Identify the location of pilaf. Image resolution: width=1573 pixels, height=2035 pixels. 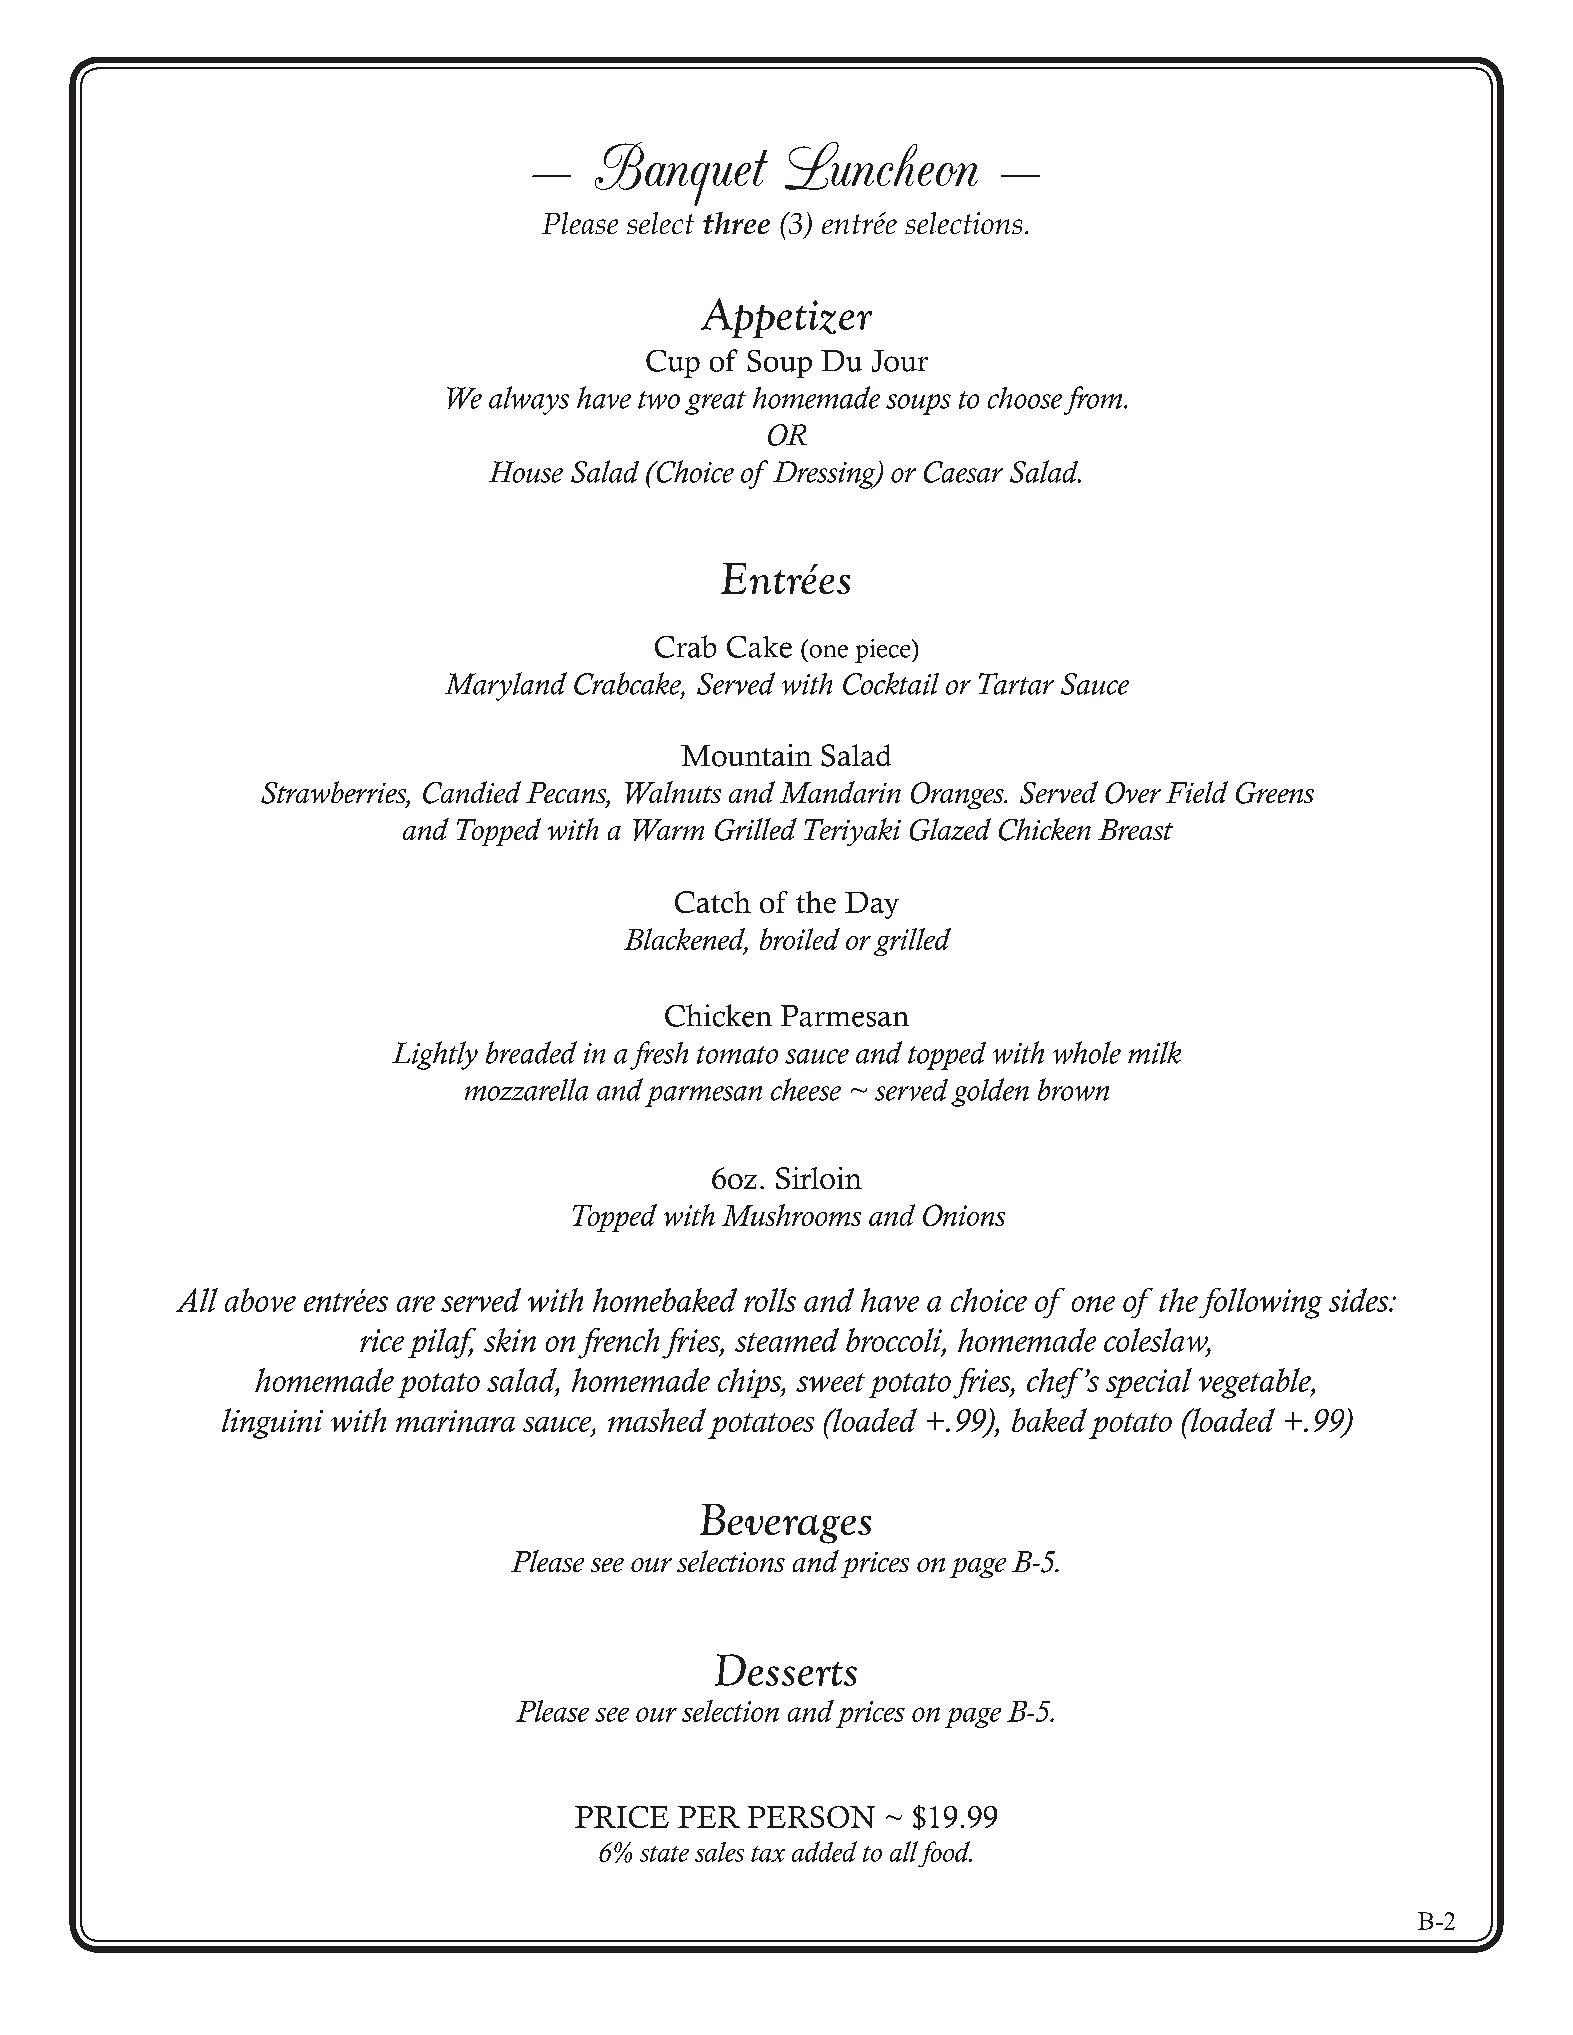
(442, 1343).
